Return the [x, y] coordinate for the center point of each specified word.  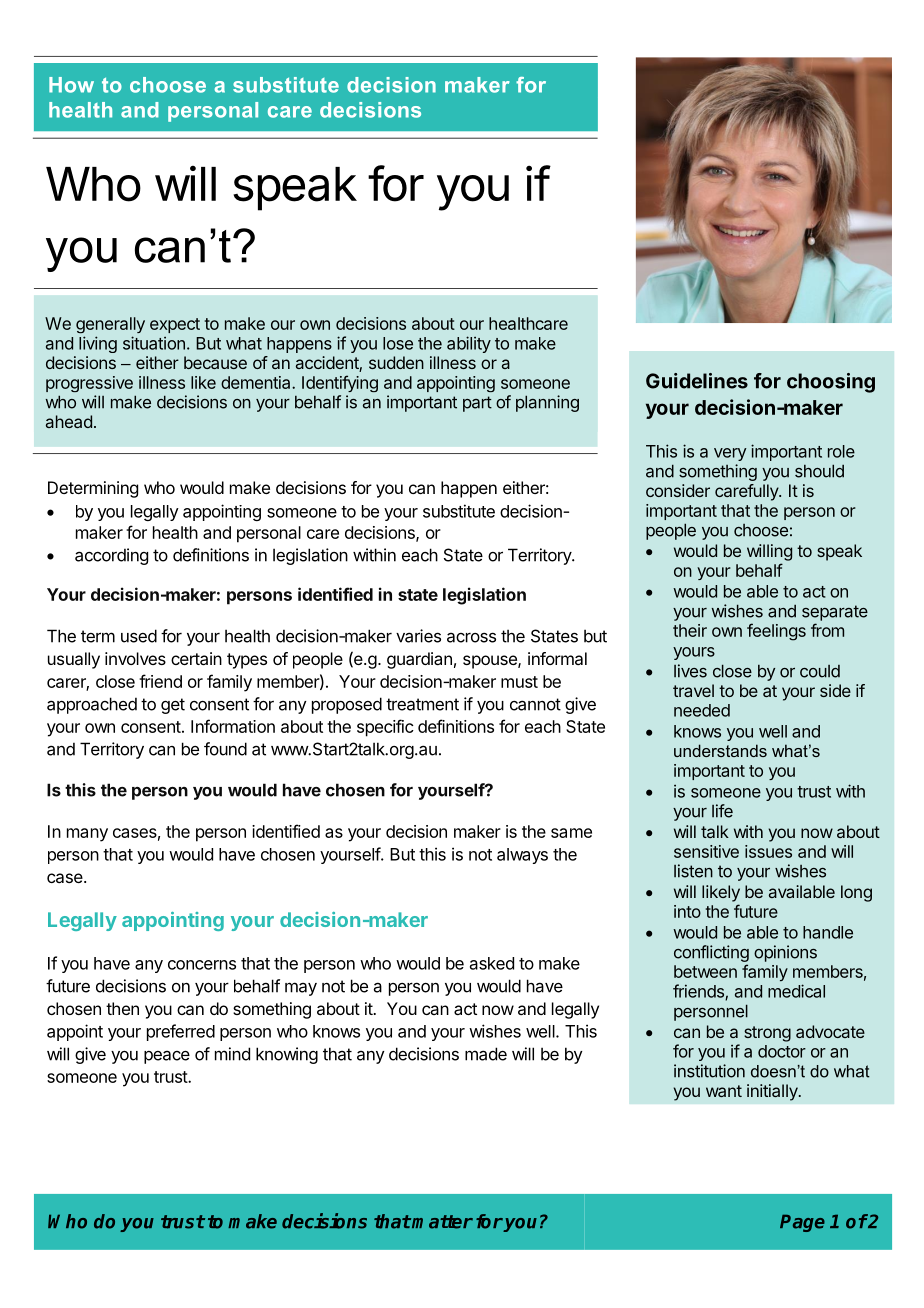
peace [167, 1057]
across [471, 637]
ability [469, 344]
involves [135, 658]
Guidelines [697, 381]
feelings [776, 632]
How [71, 85]
